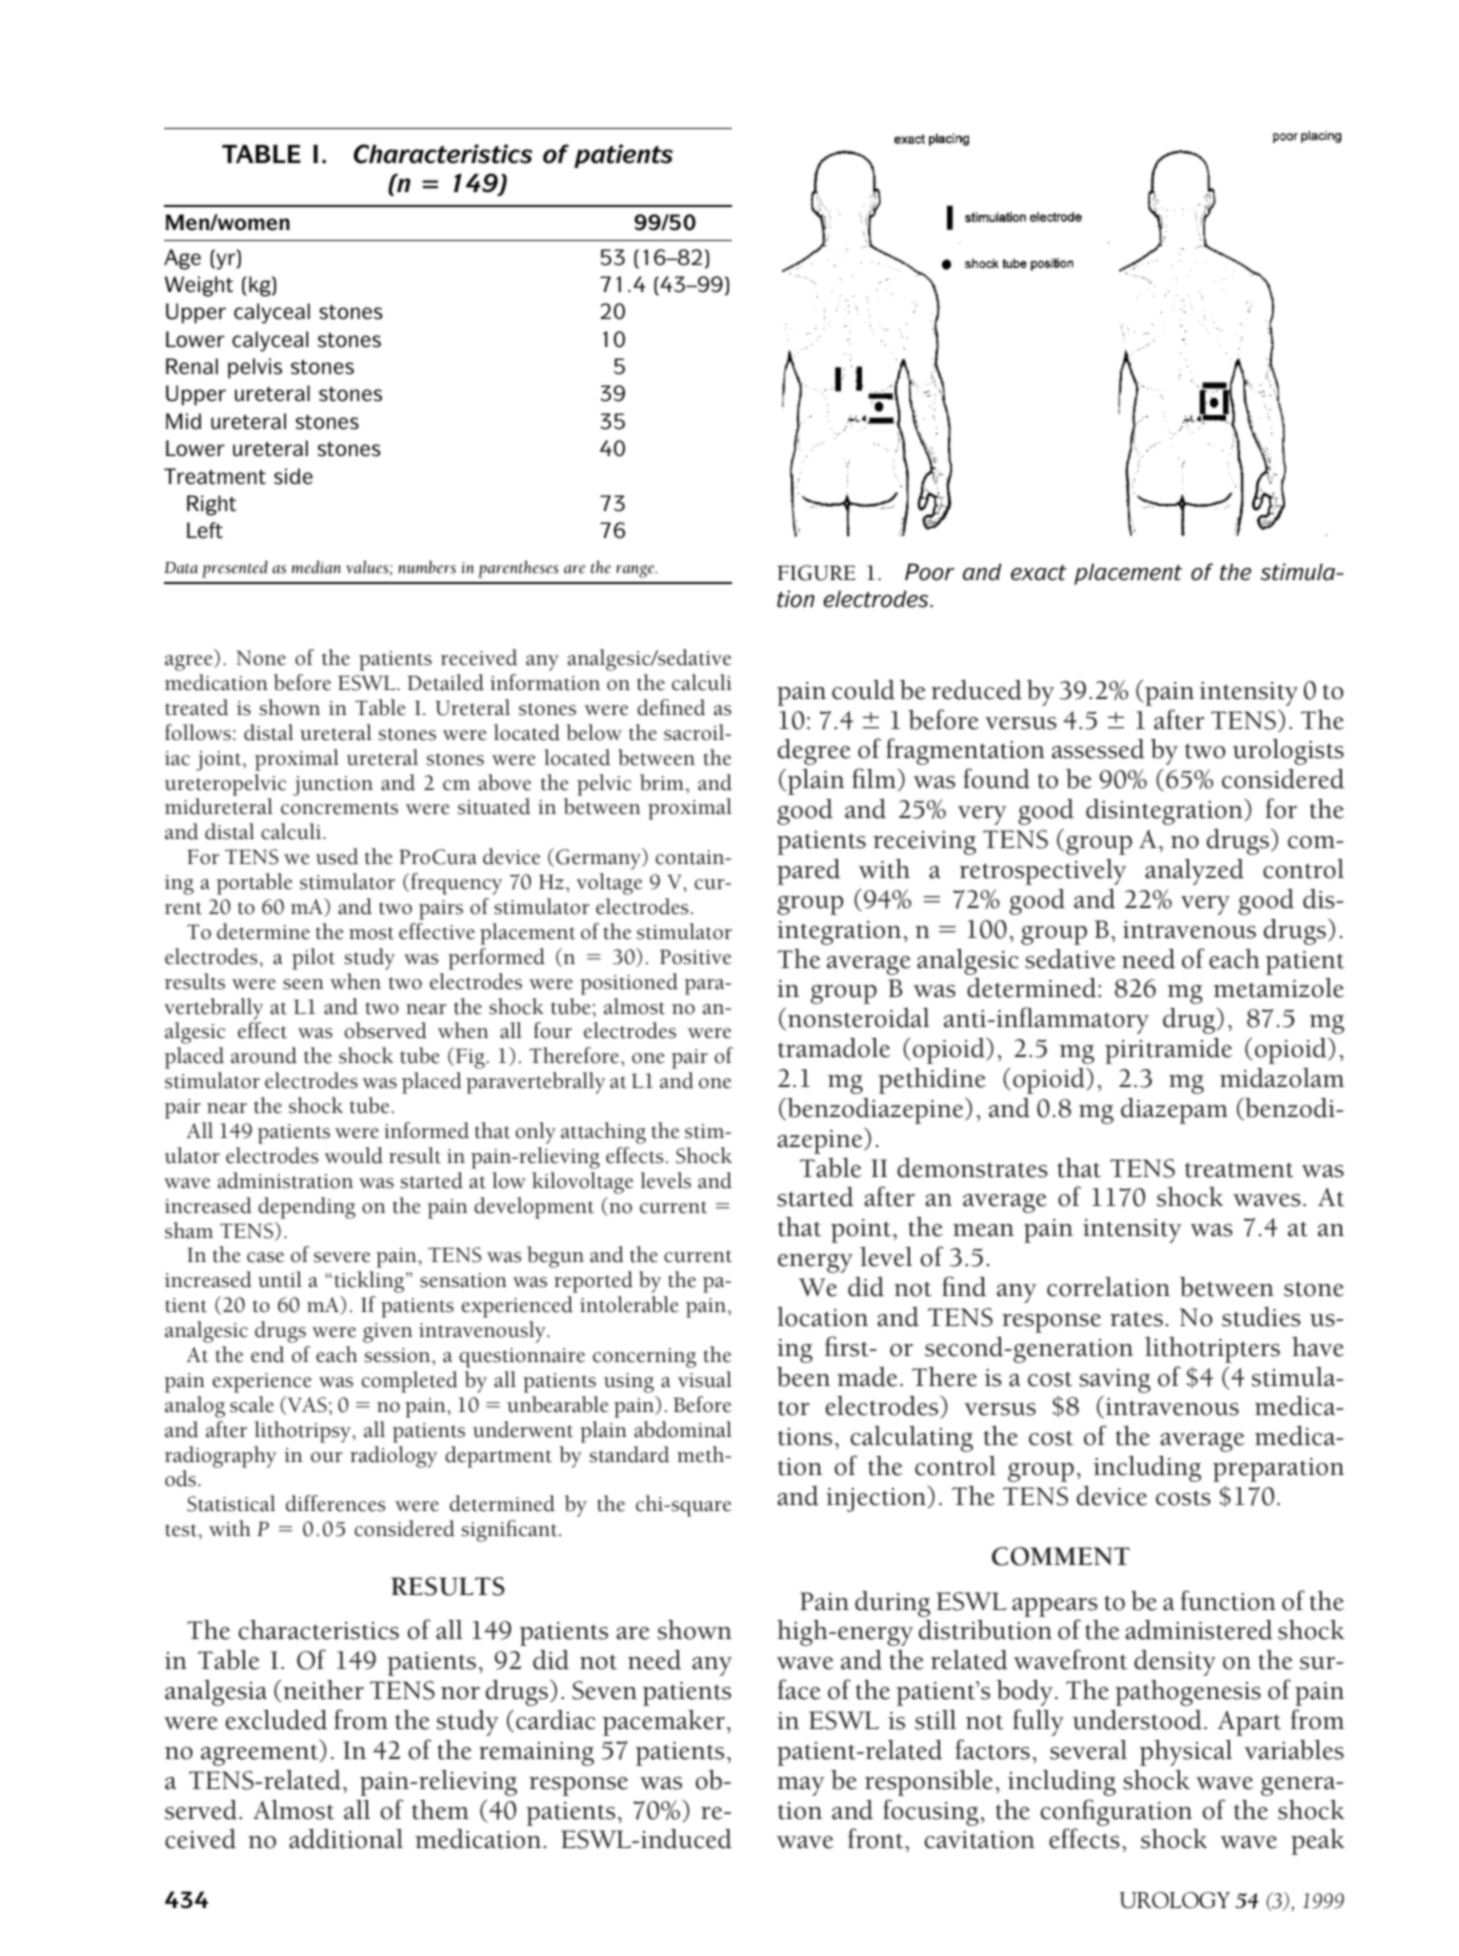 The height and width of the screenshot is (1956, 1459). Describe the element at coordinates (261, 658) in the screenshot. I see `None` at that location.
